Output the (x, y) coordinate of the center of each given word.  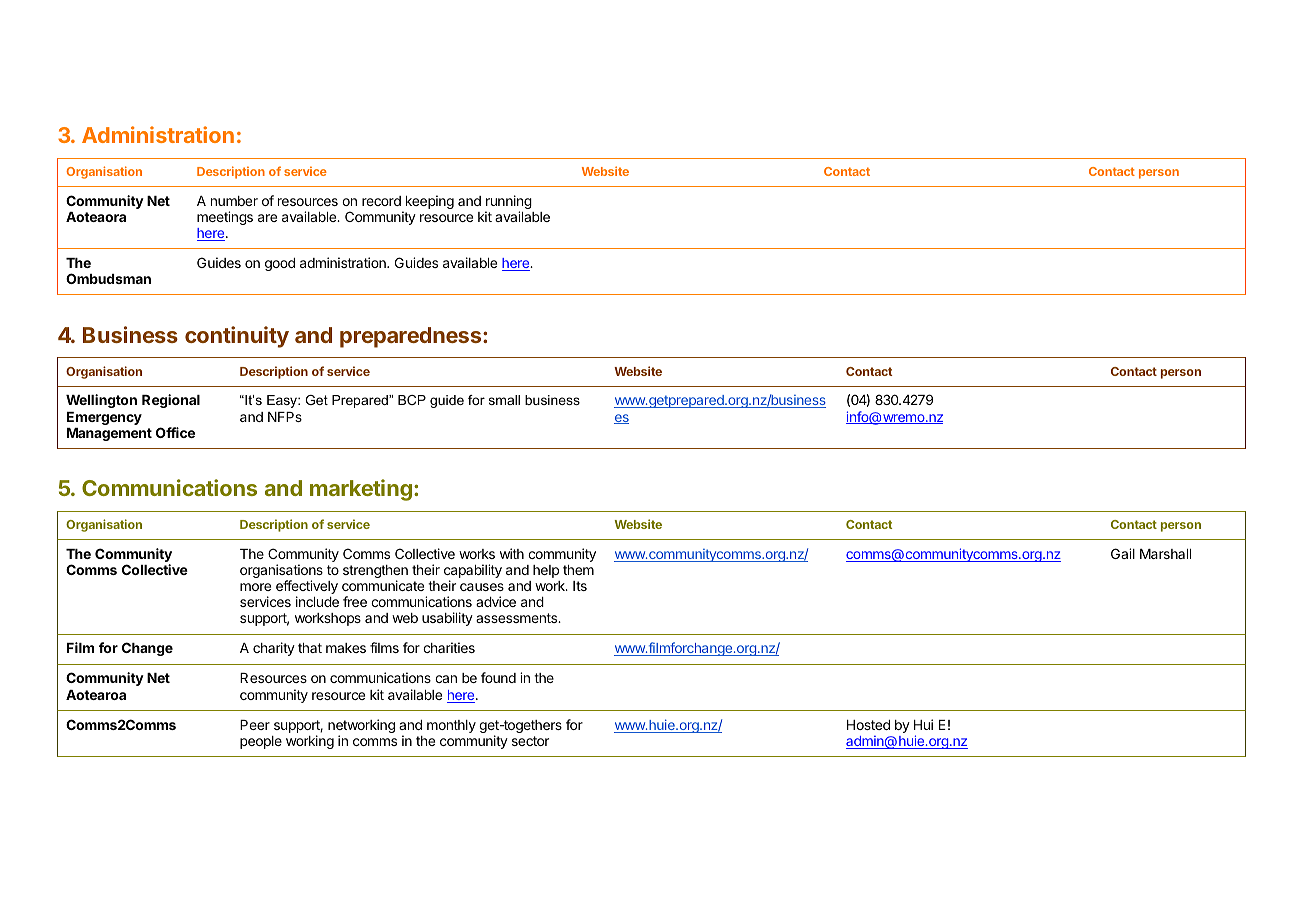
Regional (171, 401)
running (508, 203)
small (504, 400)
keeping (428, 203)
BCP (412, 400)
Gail (1123, 553)
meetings (225, 218)
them (578, 570)
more (255, 587)
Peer (255, 725)
